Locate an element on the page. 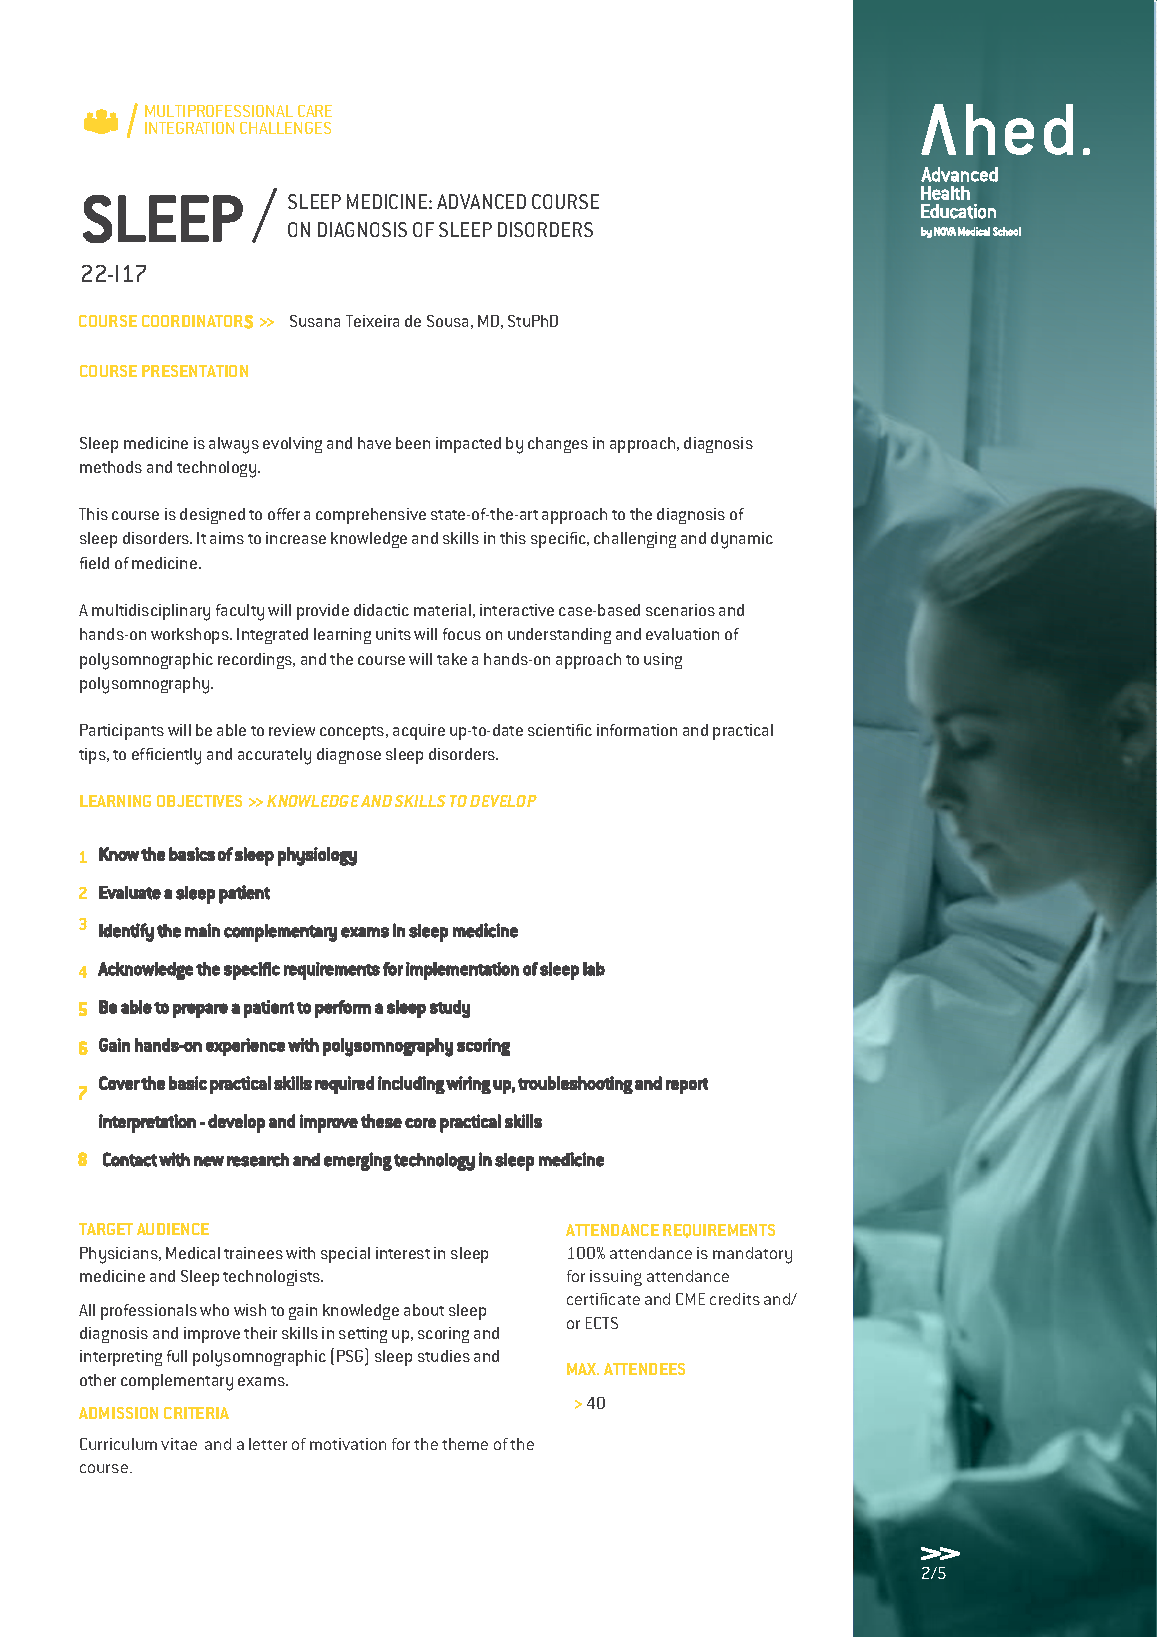 This image has width=1157, height=1637. implementation is located at coordinates (462, 971).
